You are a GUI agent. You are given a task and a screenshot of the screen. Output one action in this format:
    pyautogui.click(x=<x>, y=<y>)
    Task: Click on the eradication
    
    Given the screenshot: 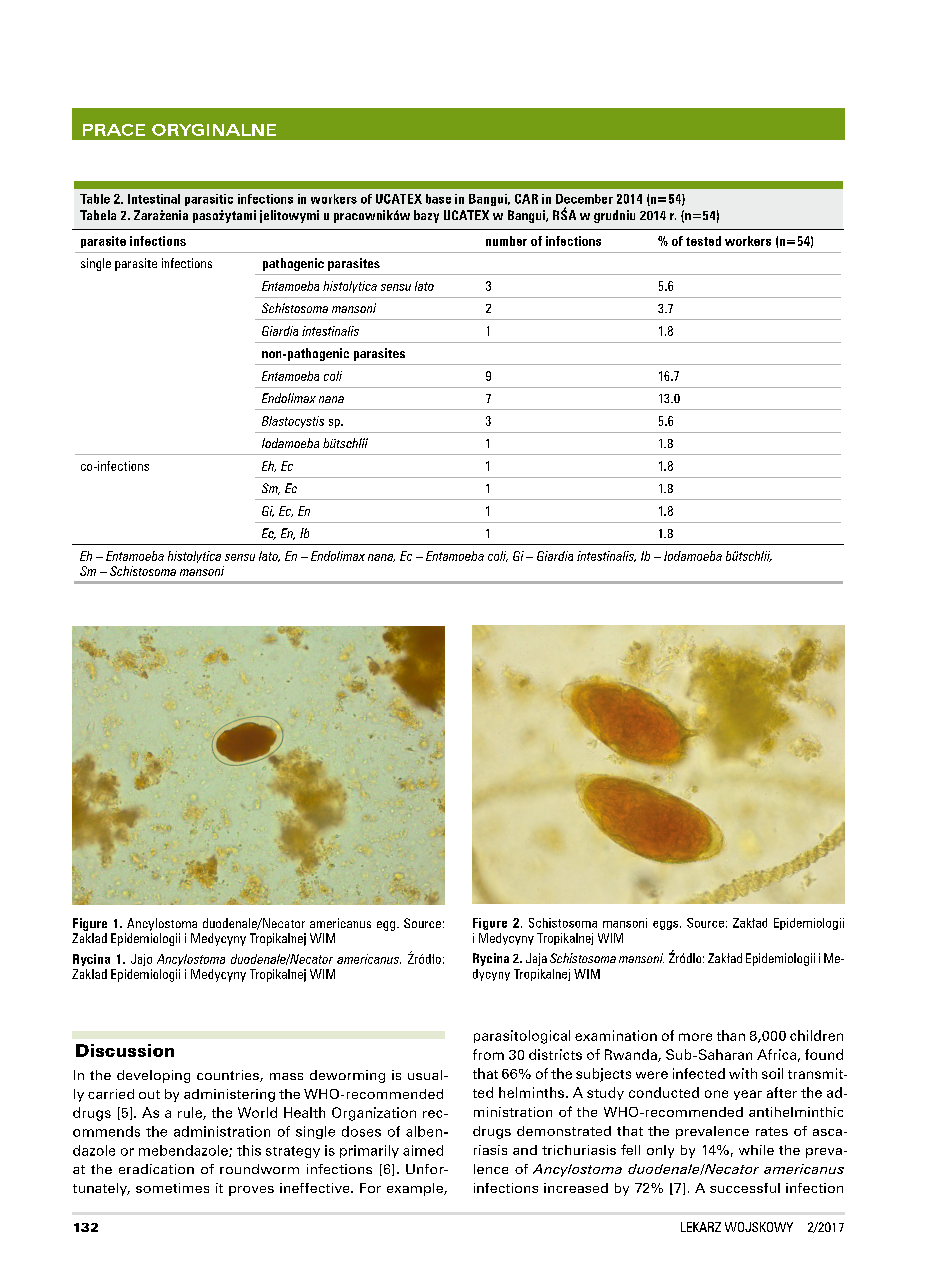 What is the action you would take?
    pyautogui.click(x=156, y=1169)
